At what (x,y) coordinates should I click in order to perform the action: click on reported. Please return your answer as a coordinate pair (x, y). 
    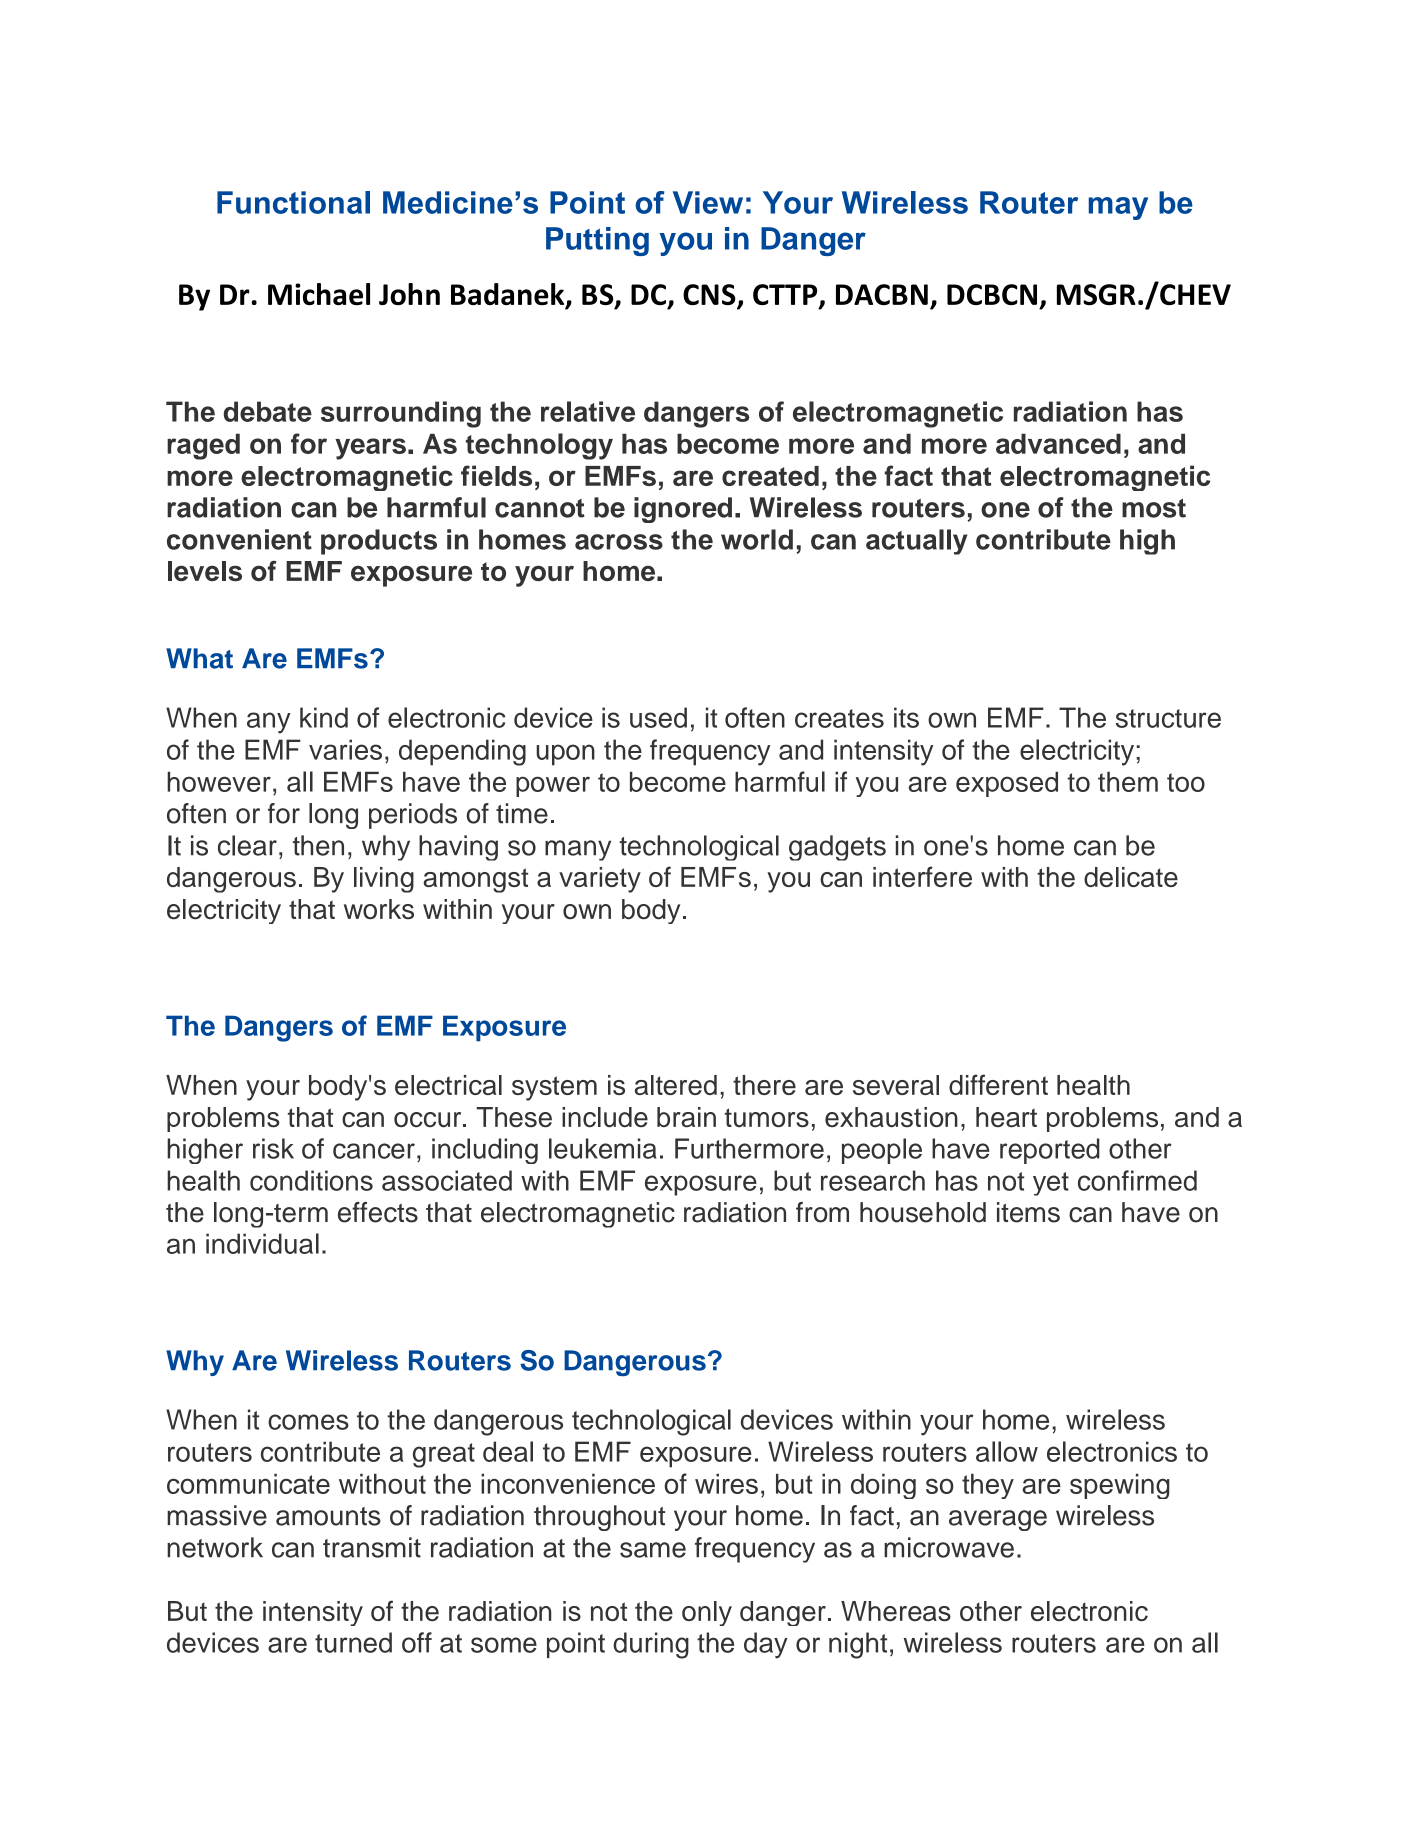
    Looking at the image, I should click on (1050, 1151).
